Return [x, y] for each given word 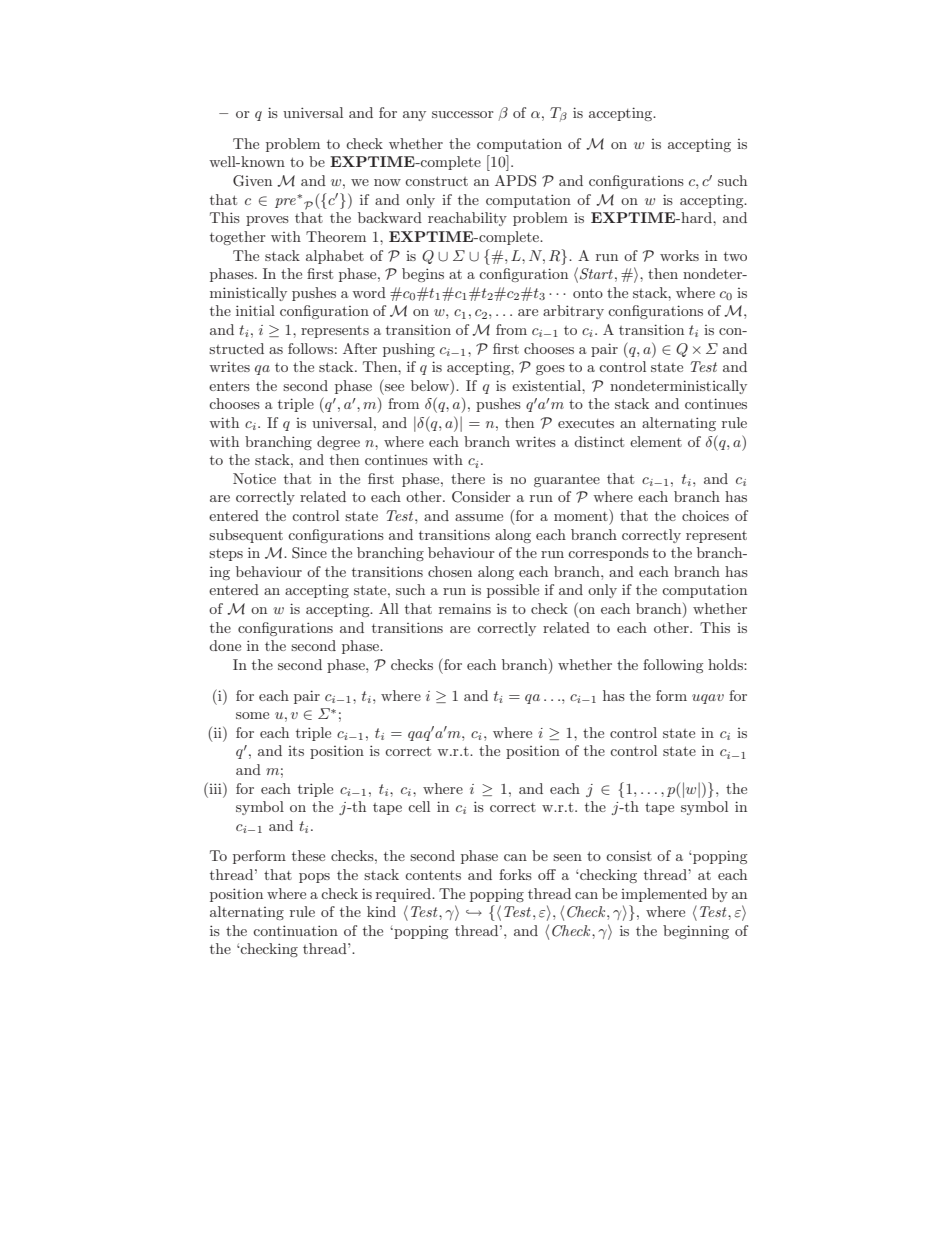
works [679, 255]
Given [252, 181]
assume [479, 517]
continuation [295, 930]
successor [462, 114]
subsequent [246, 536]
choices [705, 515]
